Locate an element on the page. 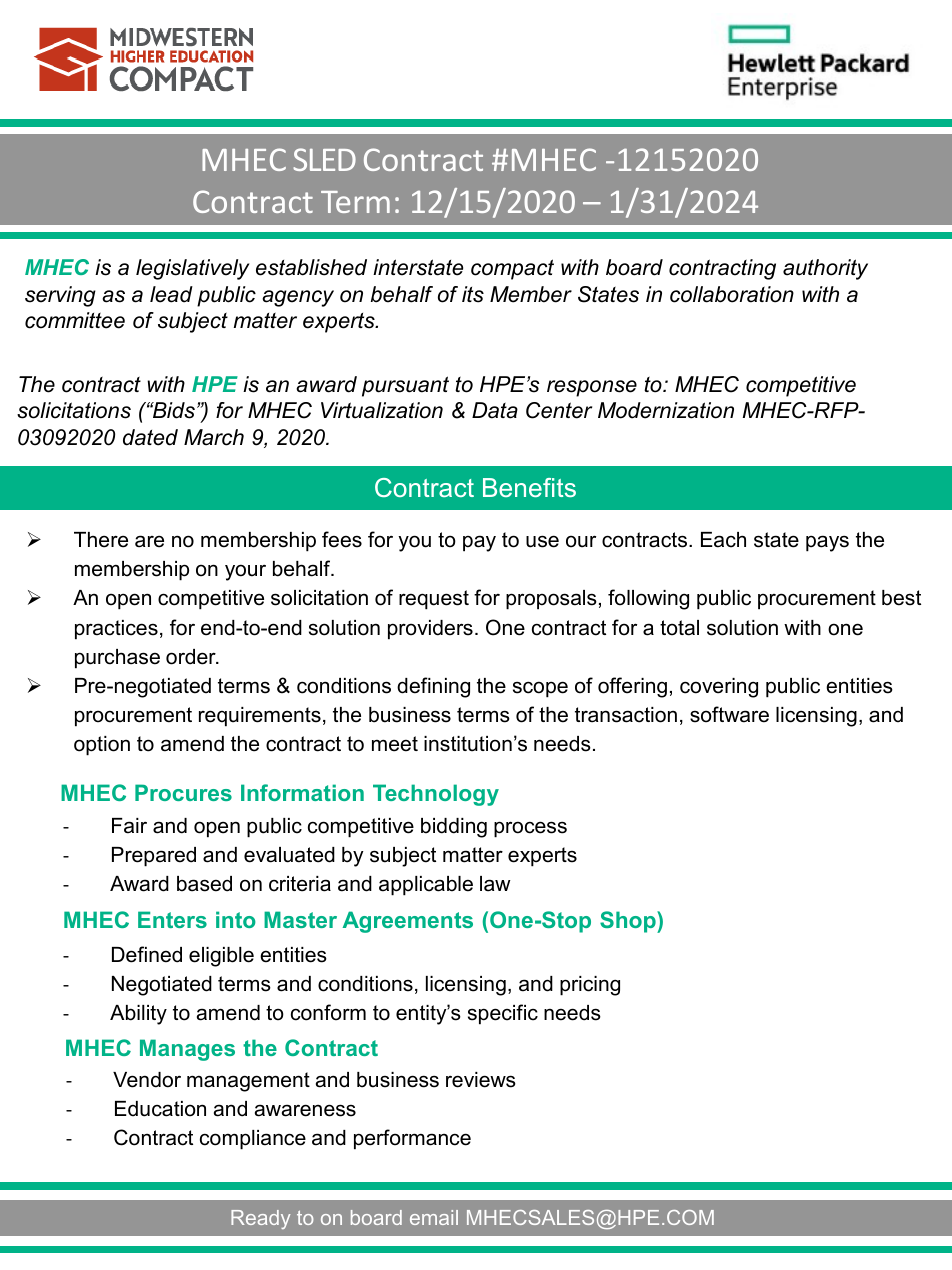  legislatively is located at coordinates (193, 269).
